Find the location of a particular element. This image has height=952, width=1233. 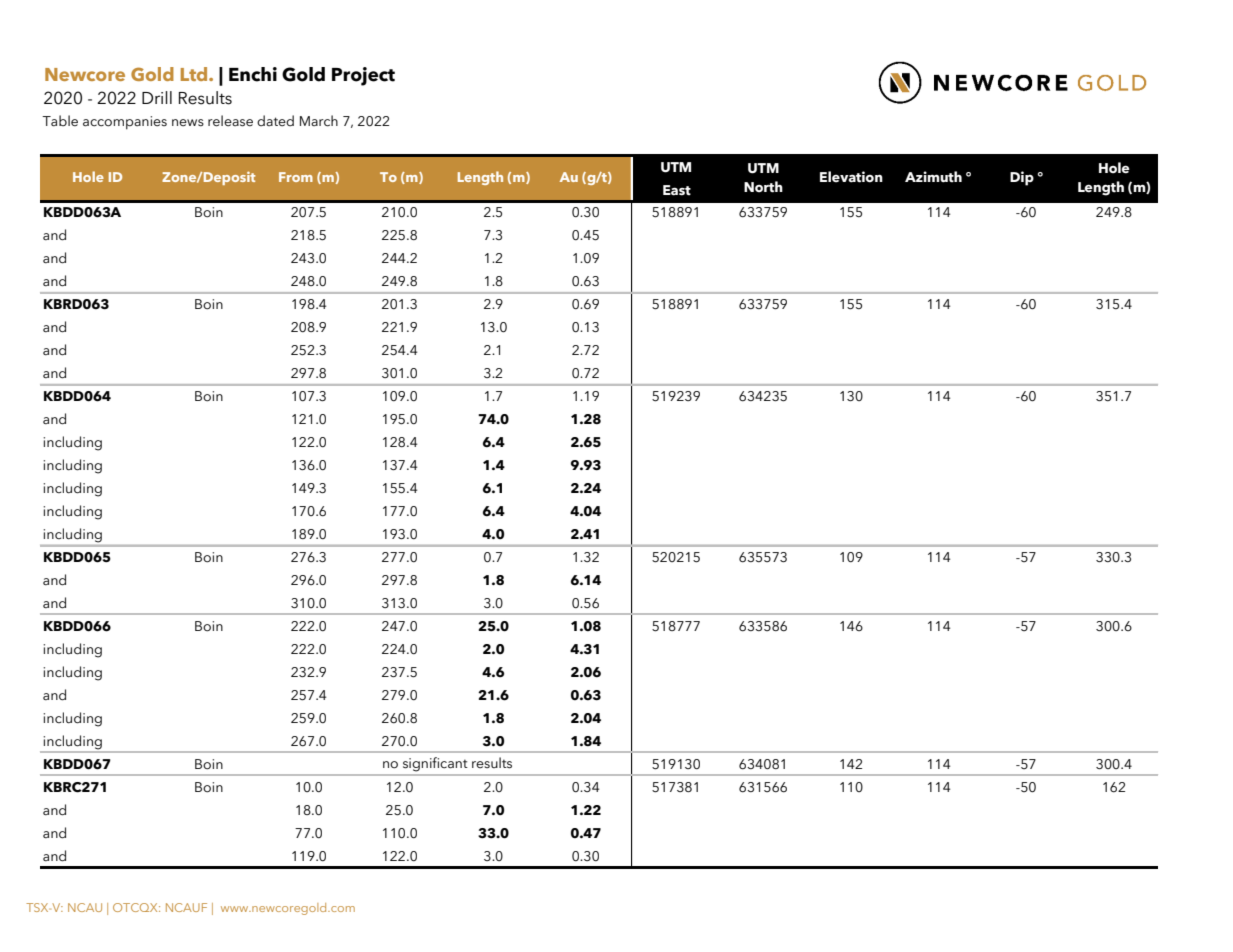

Elevation is located at coordinates (851, 177).
